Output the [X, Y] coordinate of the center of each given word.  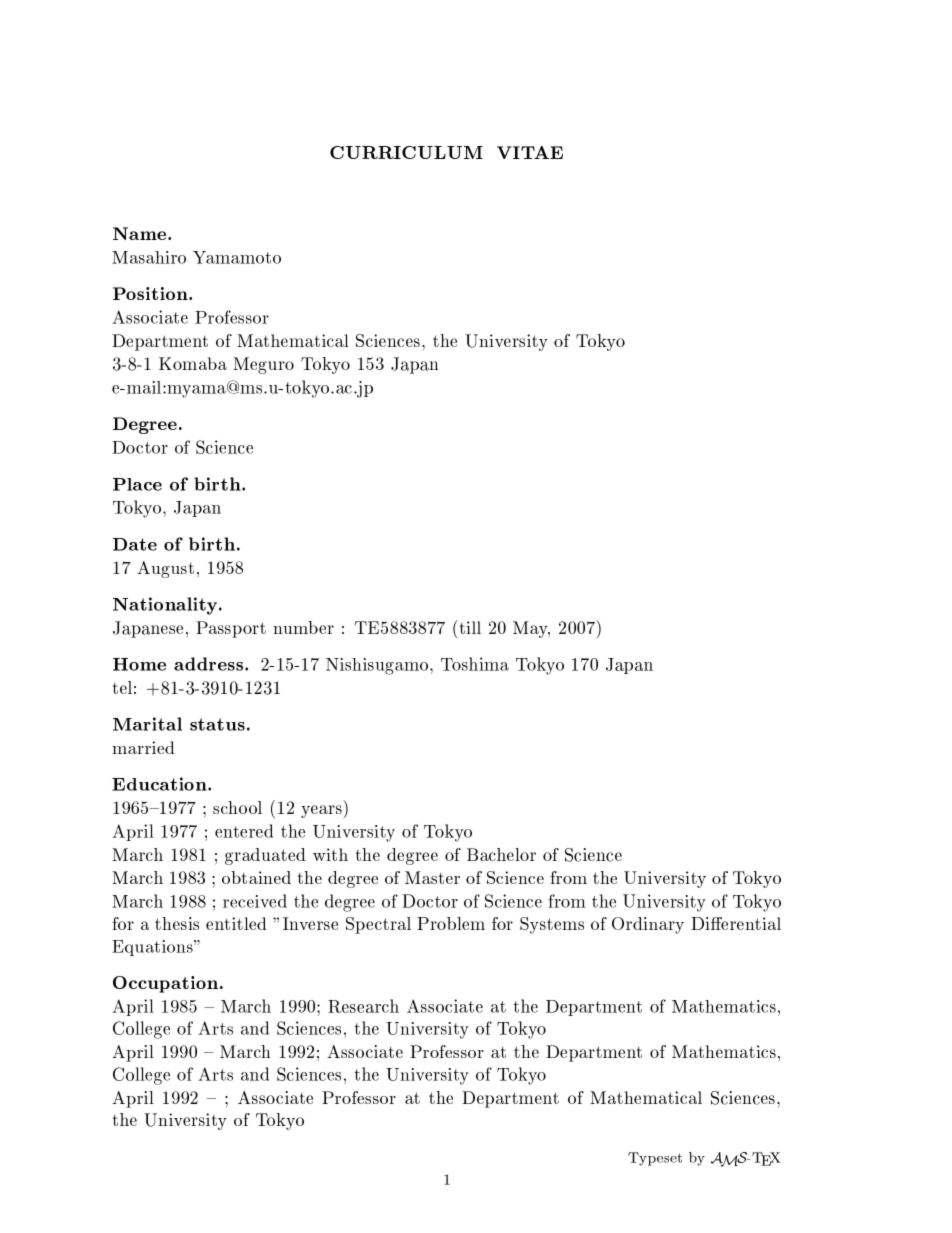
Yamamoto [237, 257]
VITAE [530, 152]
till [469, 627]
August [165, 569]
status [217, 724]
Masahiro [149, 257]
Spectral [378, 925]
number [303, 627]
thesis [177, 923]
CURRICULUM [406, 152]
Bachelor [501, 854]
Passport [231, 629]
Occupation [165, 984]
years [322, 812]
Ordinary [648, 925]
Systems [552, 925]
